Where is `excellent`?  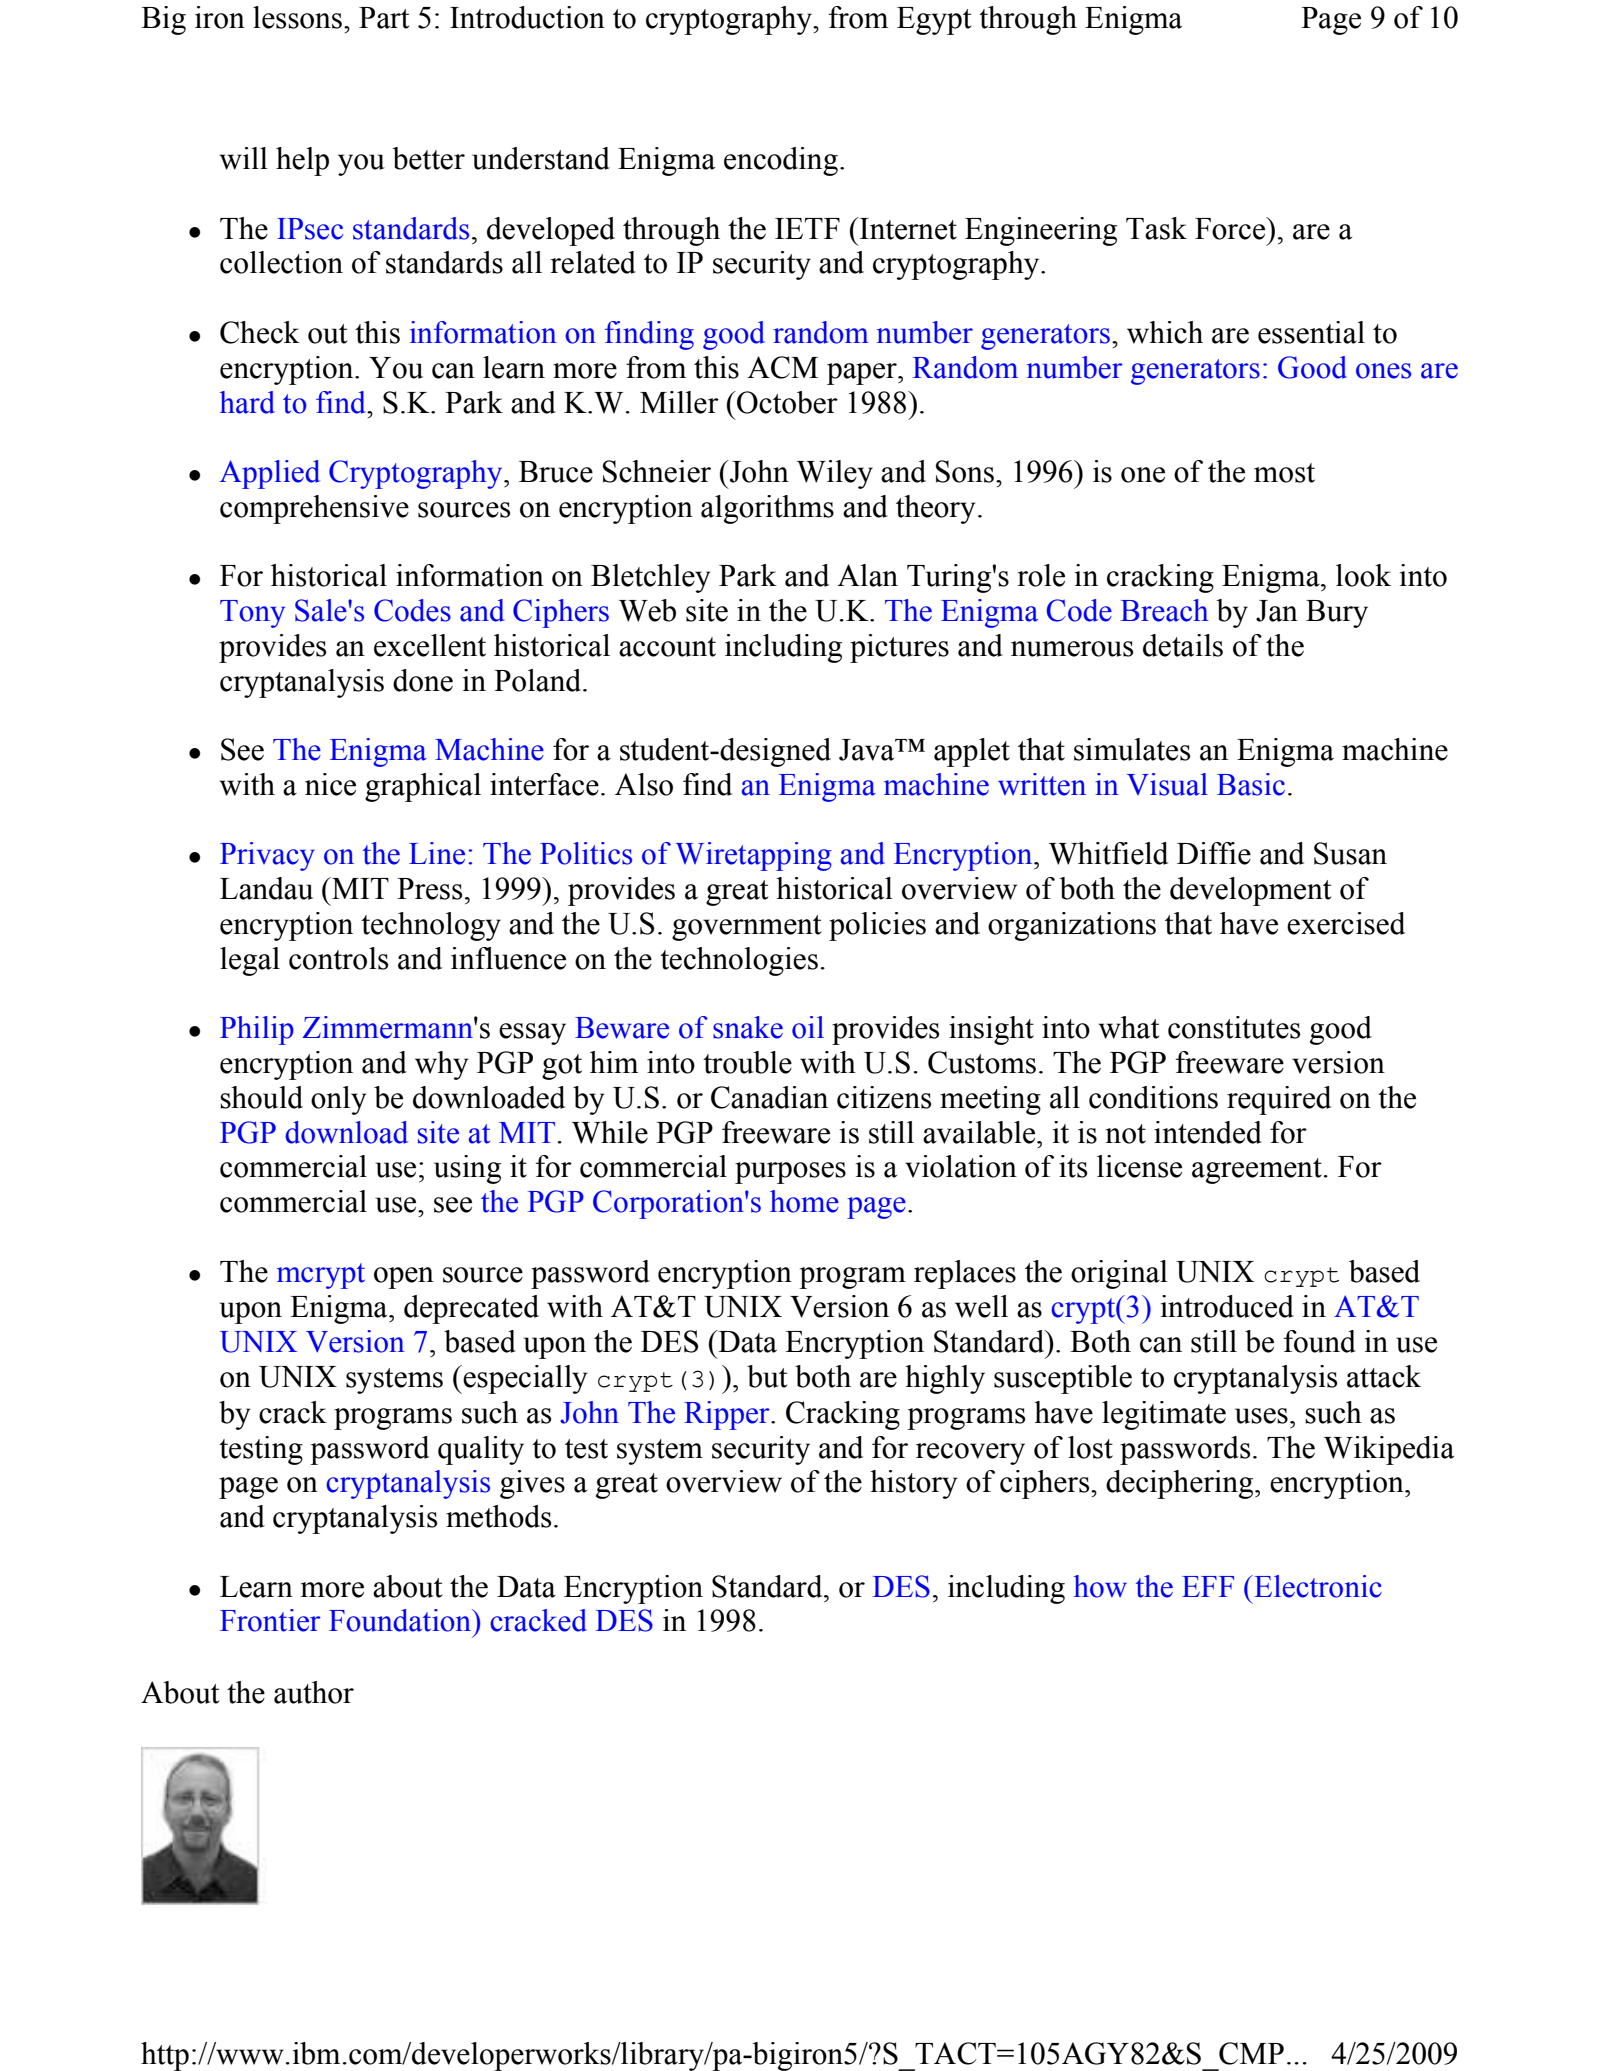 excellent is located at coordinates (430, 645).
